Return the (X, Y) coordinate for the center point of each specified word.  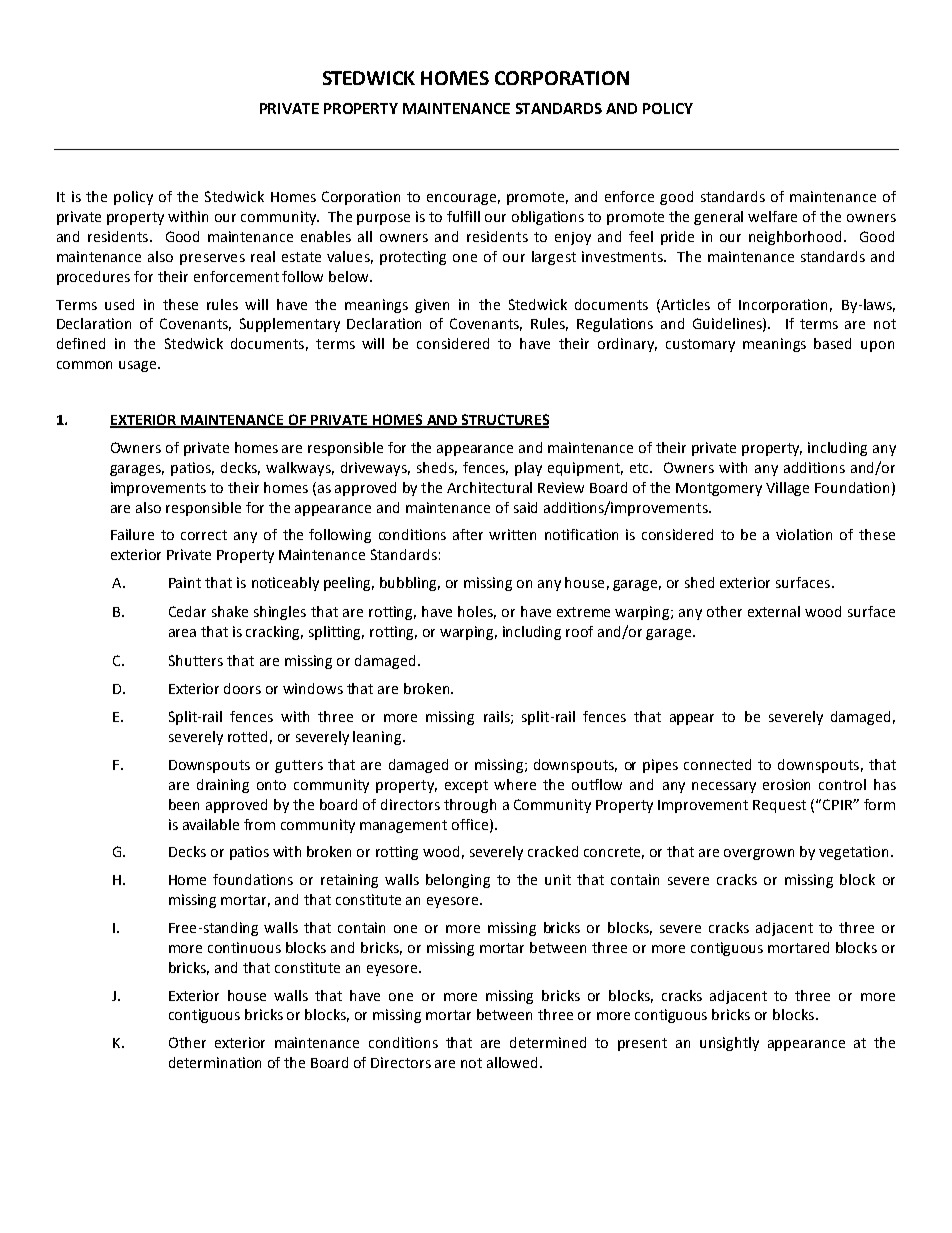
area (182, 633)
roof (579, 631)
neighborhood (795, 238)
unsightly (729, 1044)
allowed (514, 1062)
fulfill (463, 216)
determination (215, 1062)
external (774, 611)
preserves (212, 259)
